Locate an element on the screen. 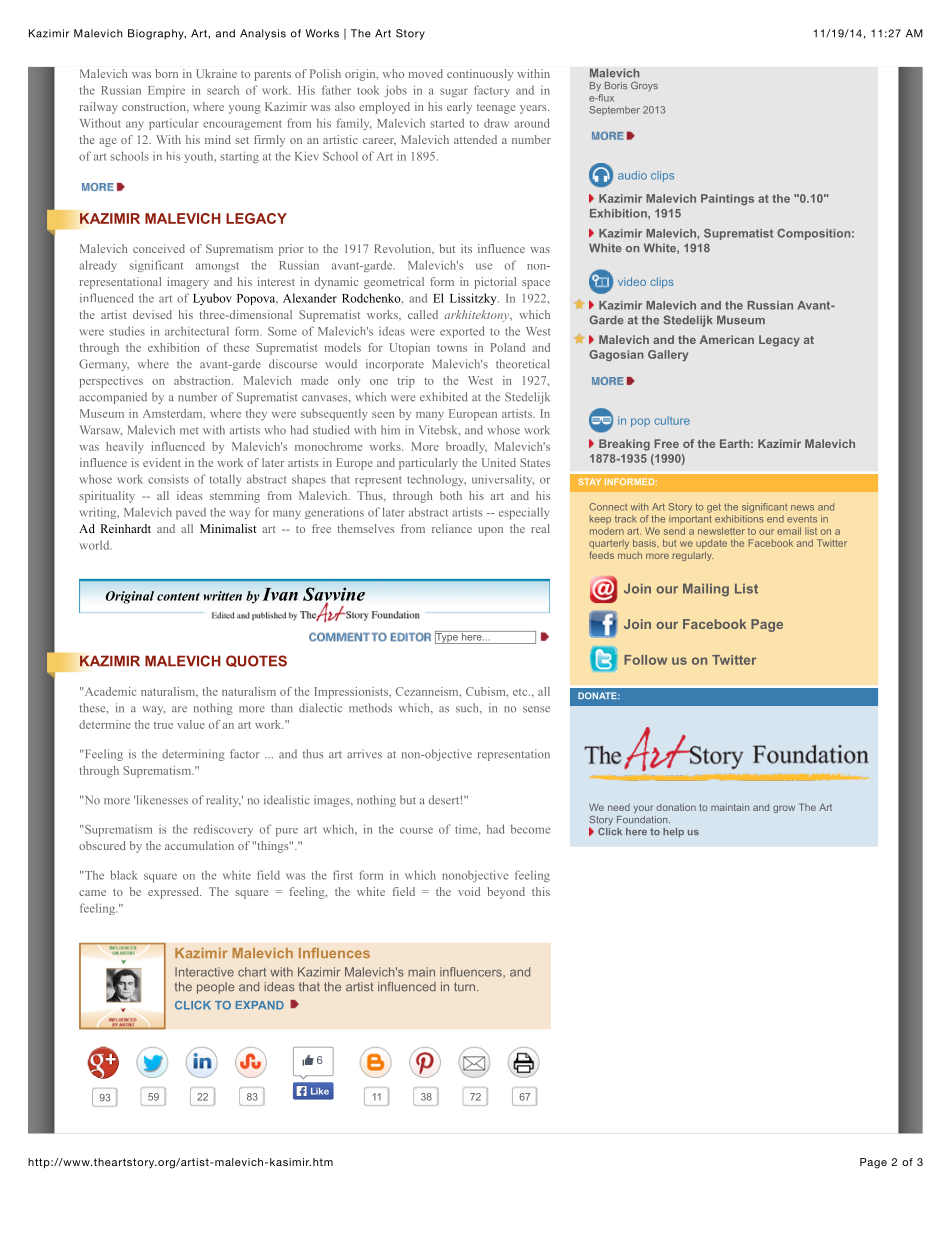  culture is located at coordinates (672, 420).
